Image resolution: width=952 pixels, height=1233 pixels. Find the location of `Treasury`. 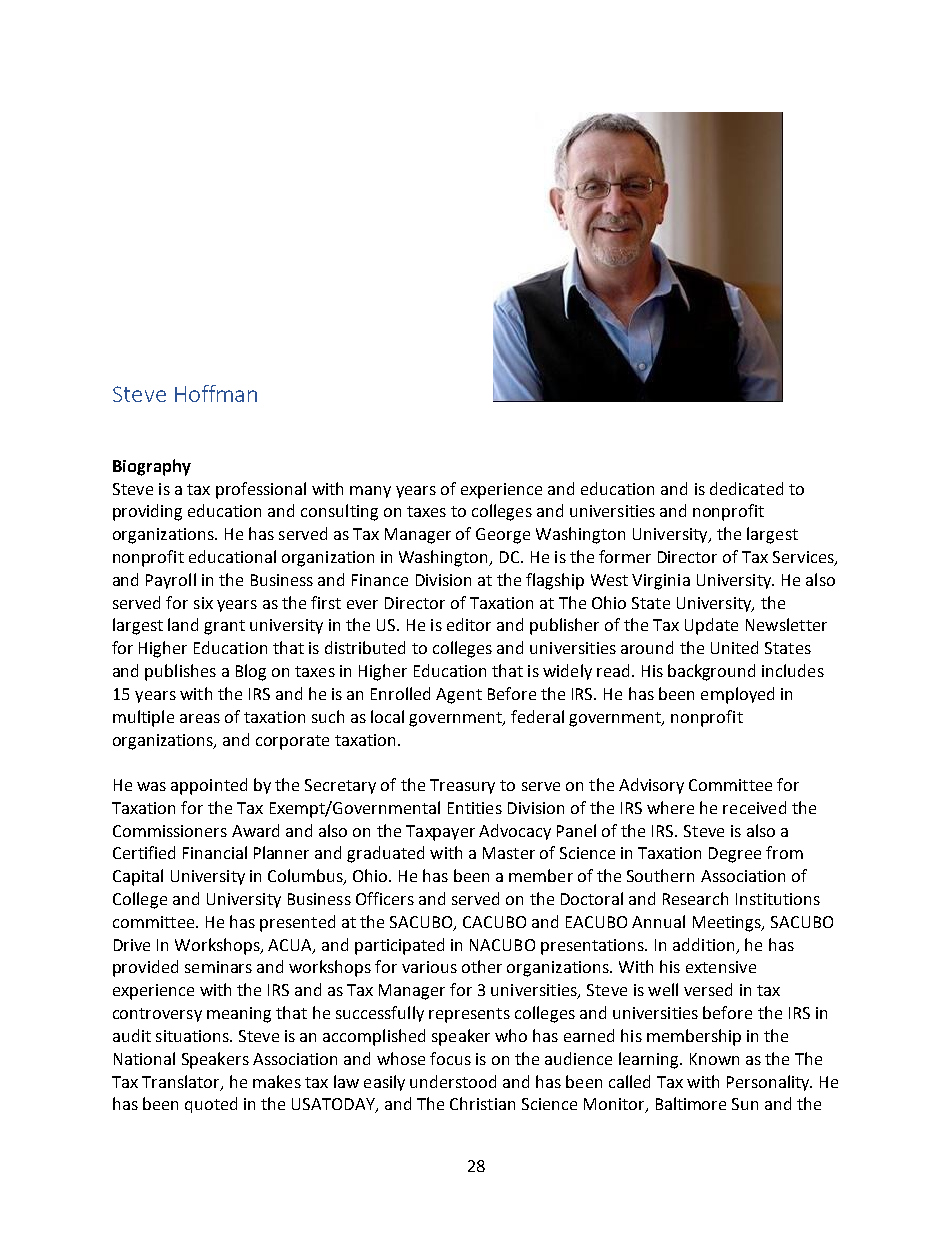

Treasury is located at coordinates (462, 786).
